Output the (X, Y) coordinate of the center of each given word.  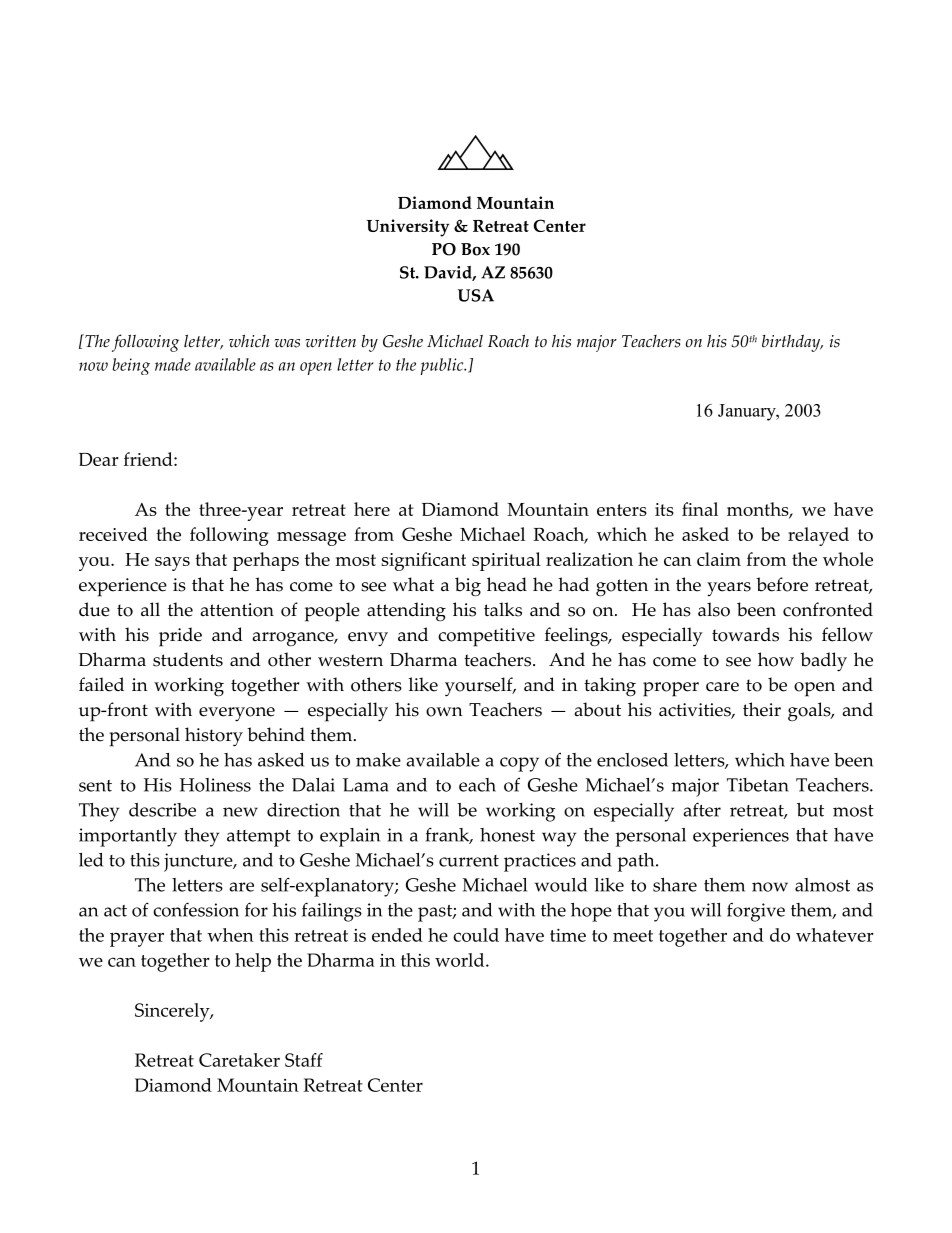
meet (633, 936)
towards (745, 634)
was (287, 343)
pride (180, 637)
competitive (486, 637)
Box (475, 249)
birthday (792, 343)
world (461, 960)
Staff (304, 1060)
